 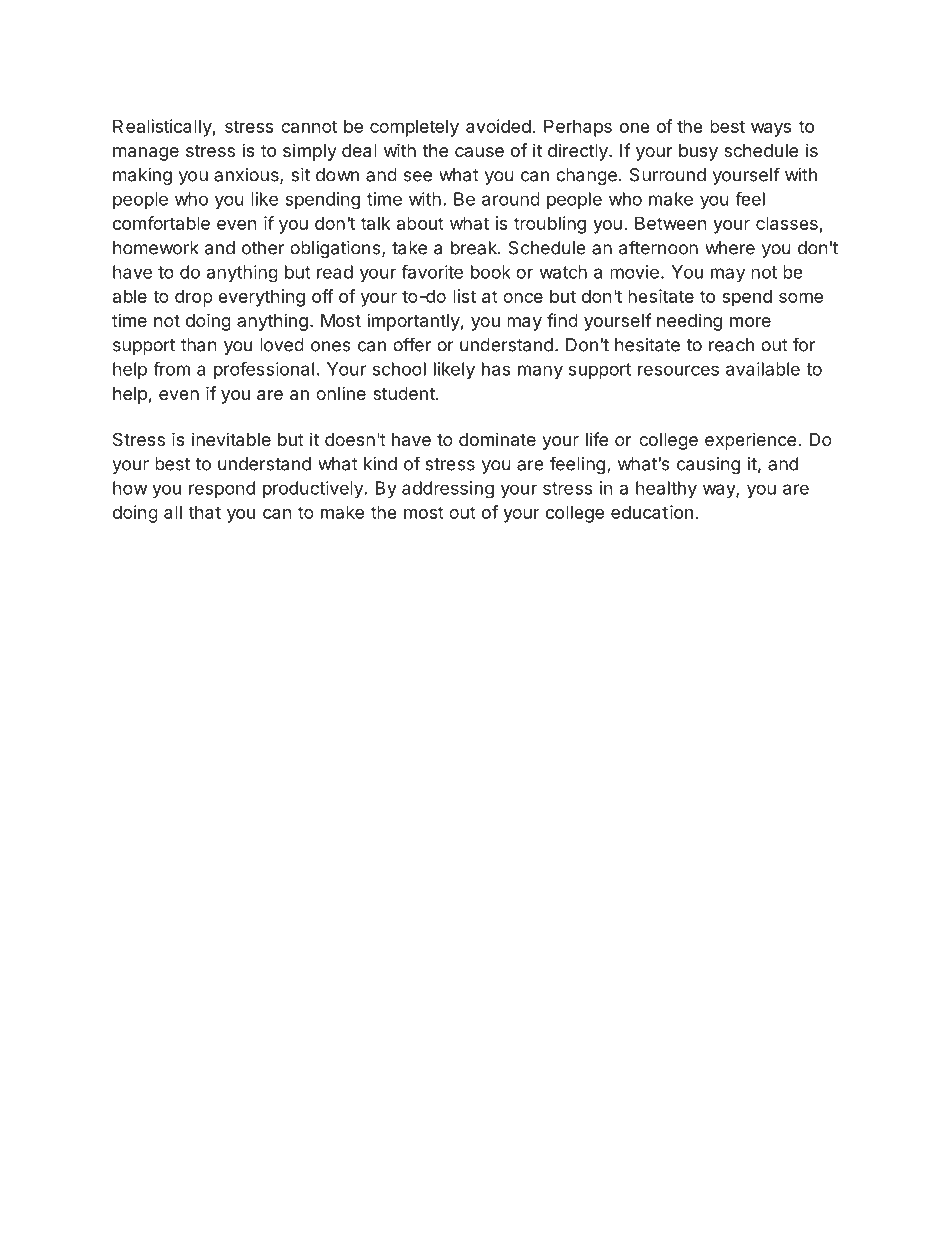 I want to click on online, so click(x=341, y=393).
